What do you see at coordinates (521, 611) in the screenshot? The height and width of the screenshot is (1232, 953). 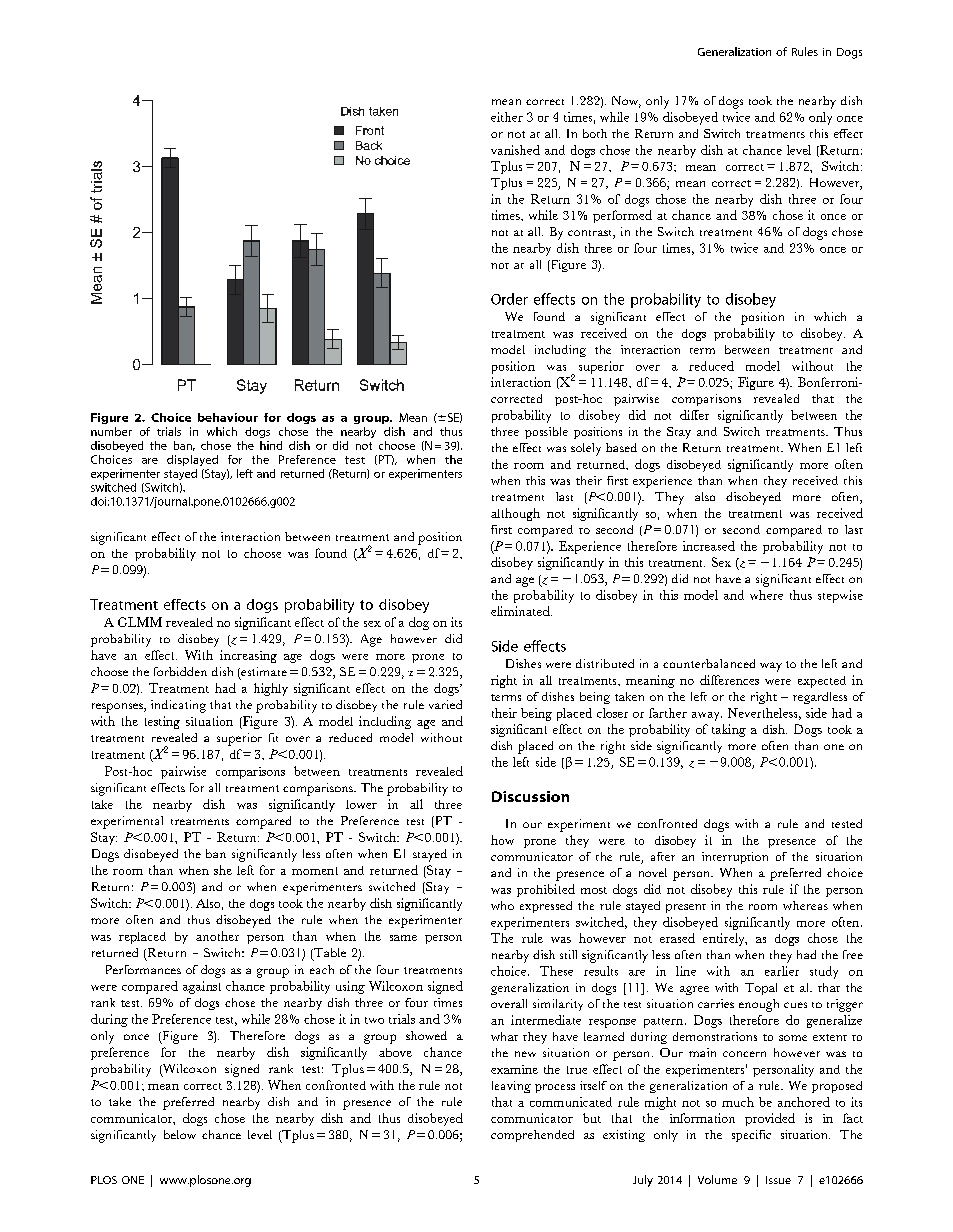 I see `eliminated` at bounding box center [521, 611].
